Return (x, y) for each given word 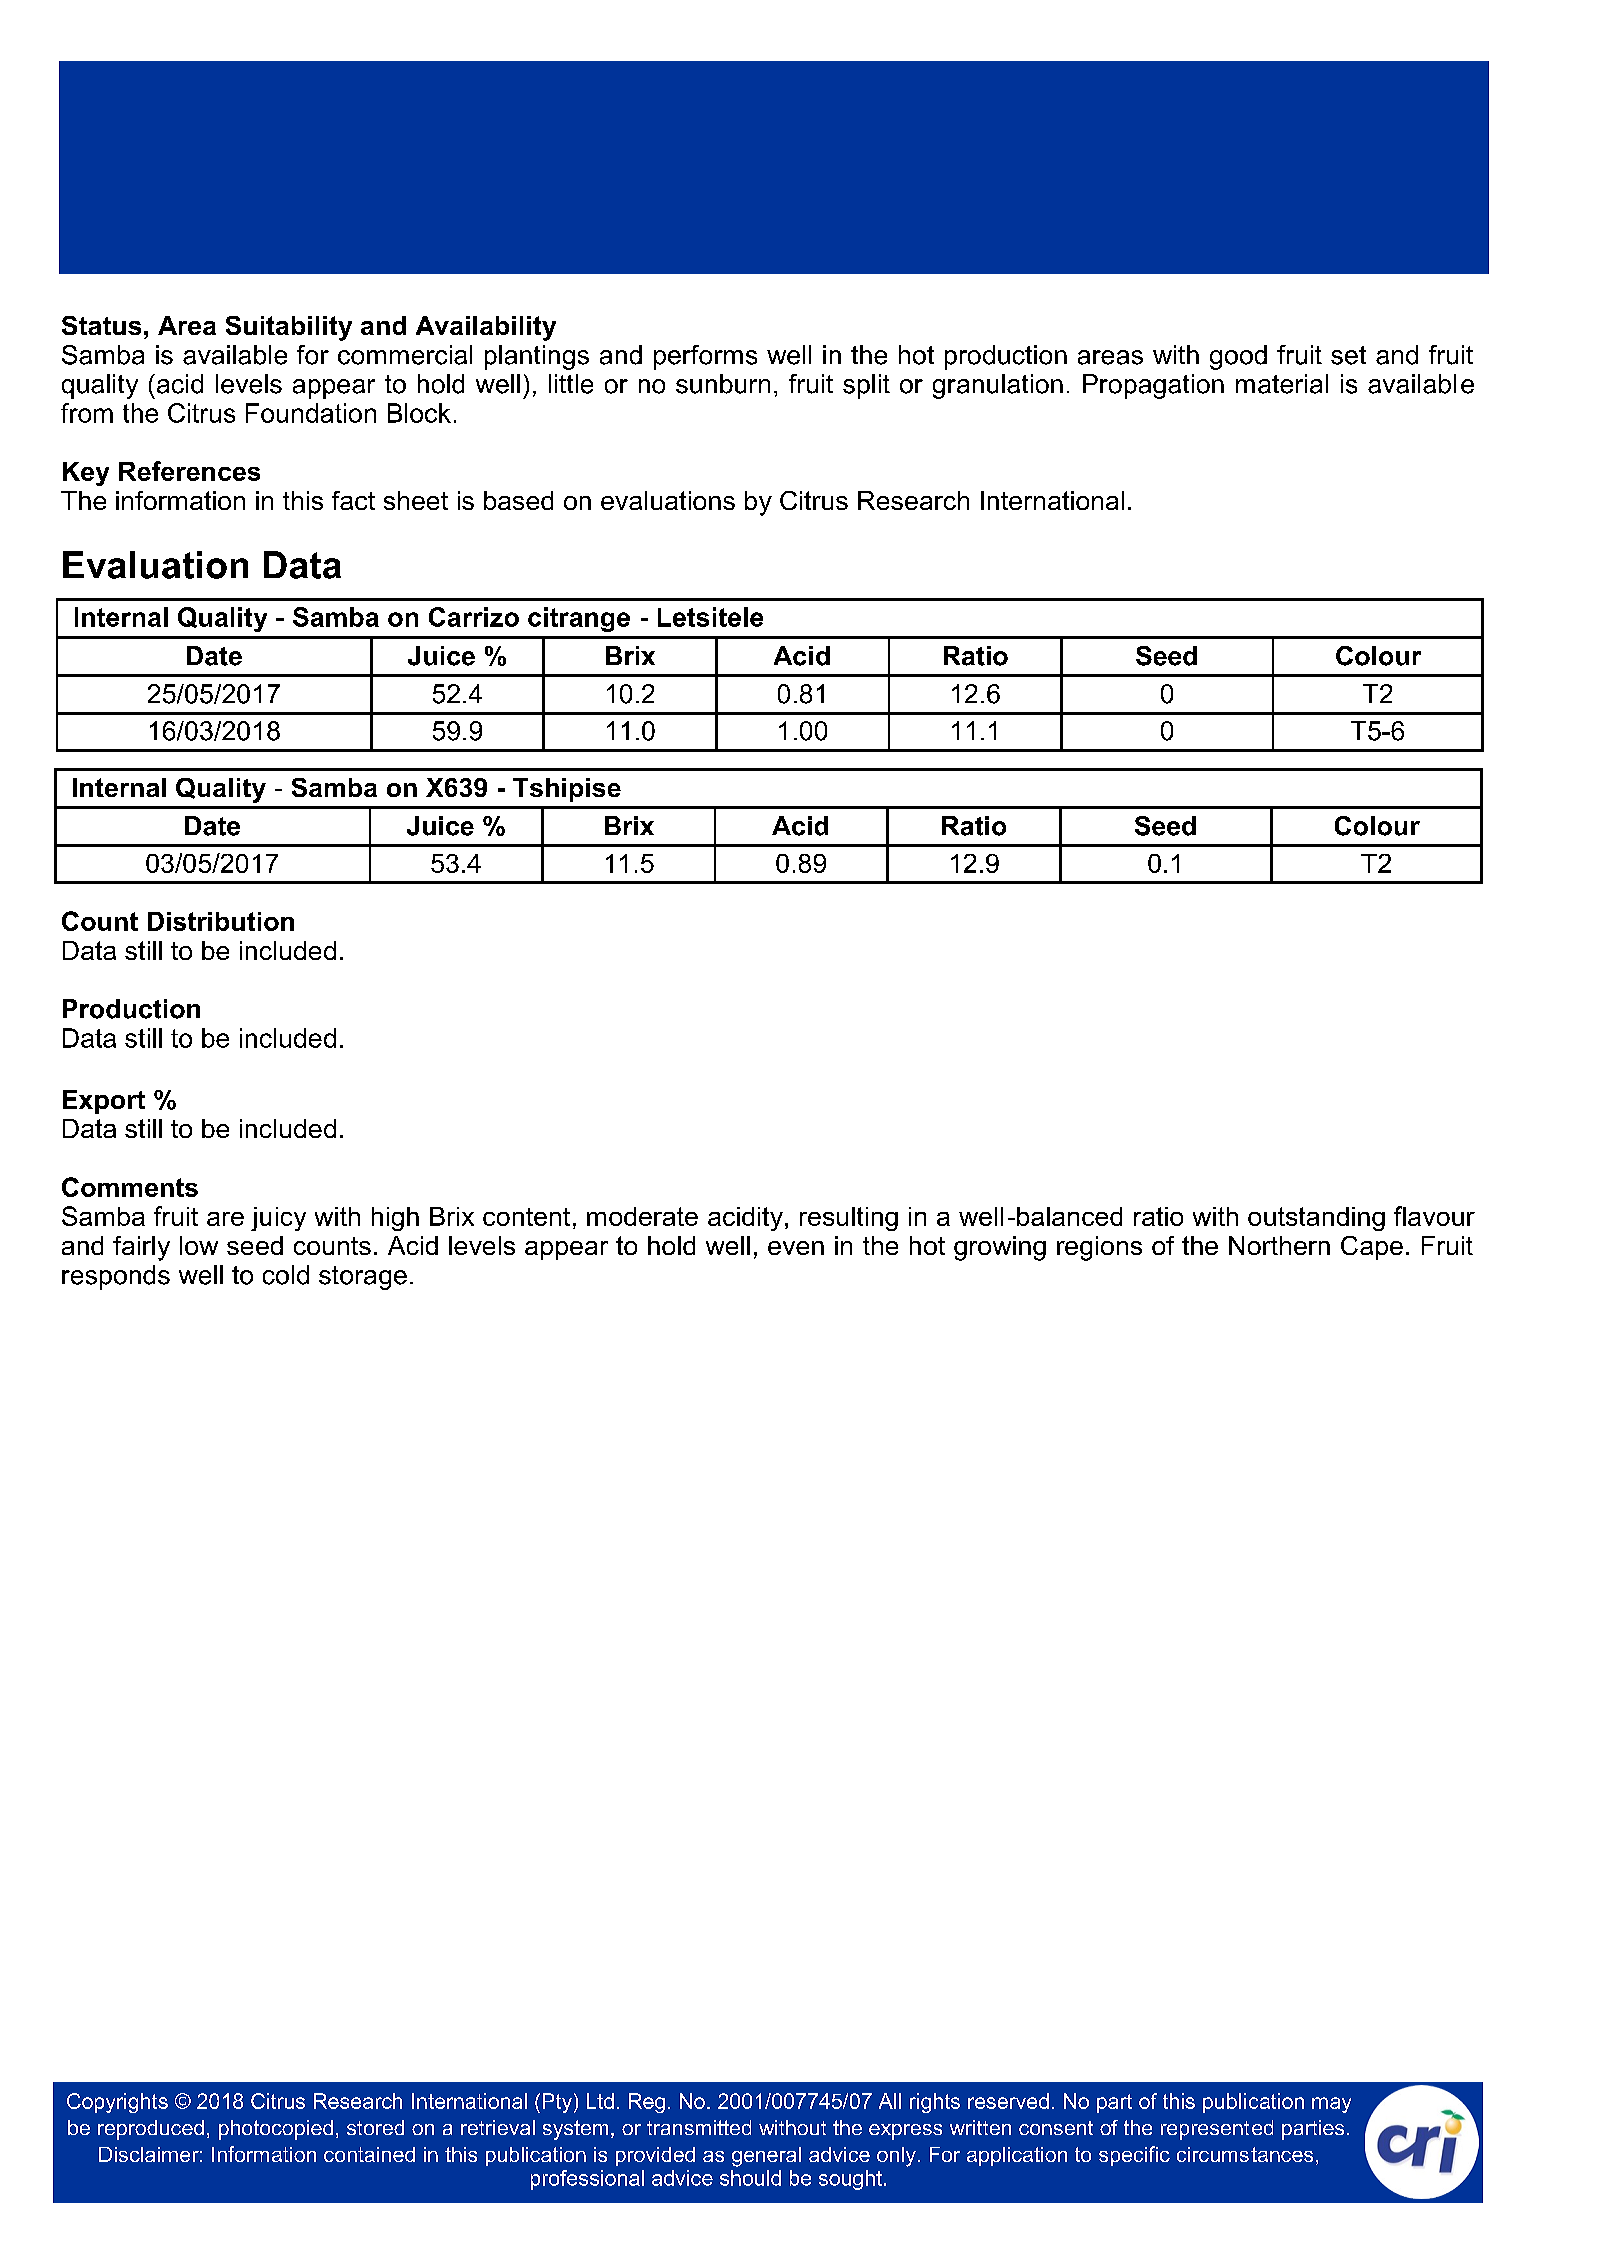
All (890, 2101)
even (796, 1248)
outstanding (1316, 1219)
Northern (1279, 1245)
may (1331, 2105)
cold (286, 1275)
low (199, 1245)
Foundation (311, 413)
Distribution (221, 921)
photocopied (276, 2130)
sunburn (723, 384)
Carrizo (474, 617)
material (1282, 384)
